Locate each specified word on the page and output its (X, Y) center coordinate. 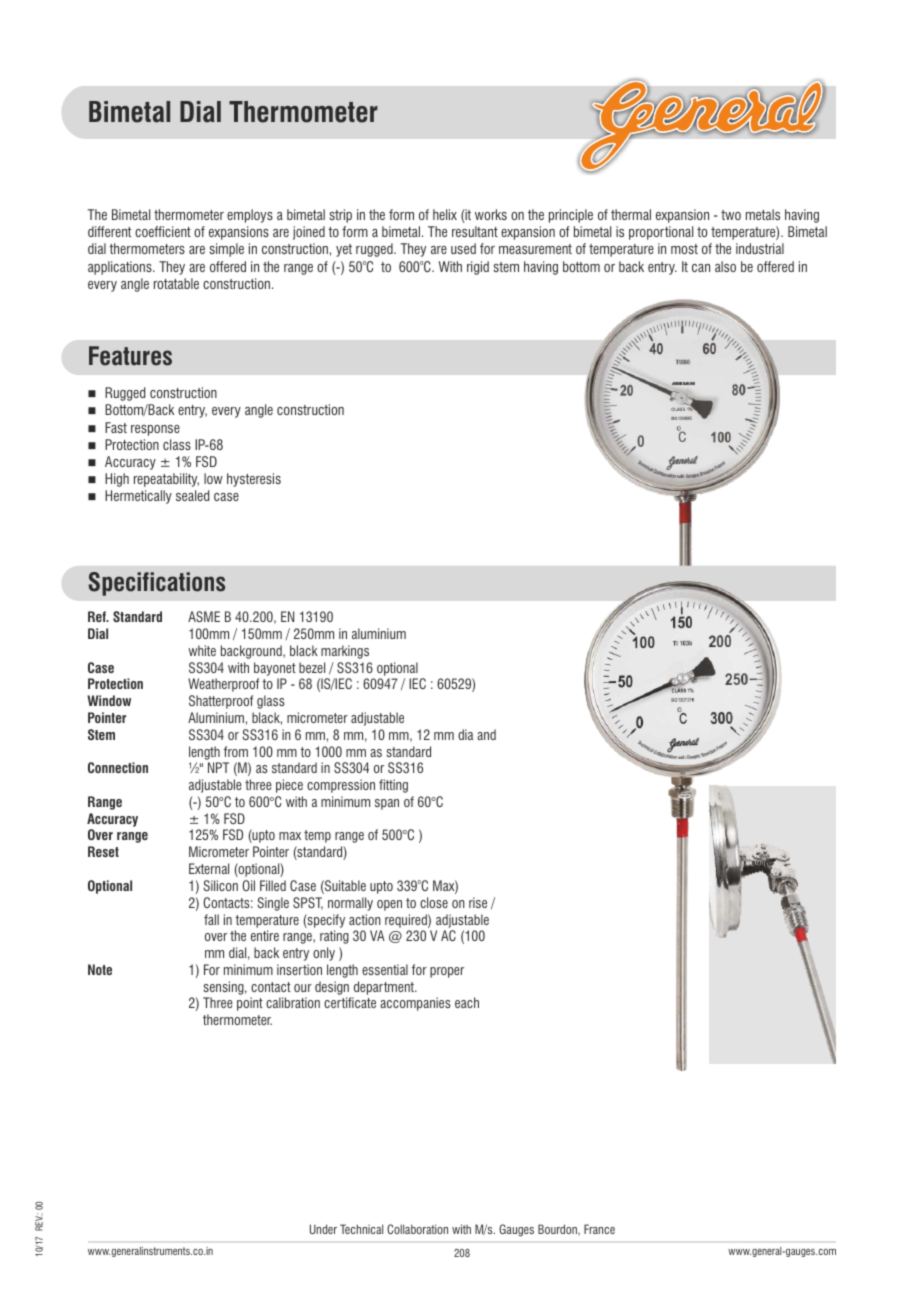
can (701, 268)
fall (211, 919)
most (684, 249)
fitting (393, 786)
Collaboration (417, 1229)
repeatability (166, 480)
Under (323, 1229)
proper (447, 972)
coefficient (163, 231)
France (599, 1229)
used (463, 248)
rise (478, 902)
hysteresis (254, 480)
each (467, 1002)
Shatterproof (221, 702)
